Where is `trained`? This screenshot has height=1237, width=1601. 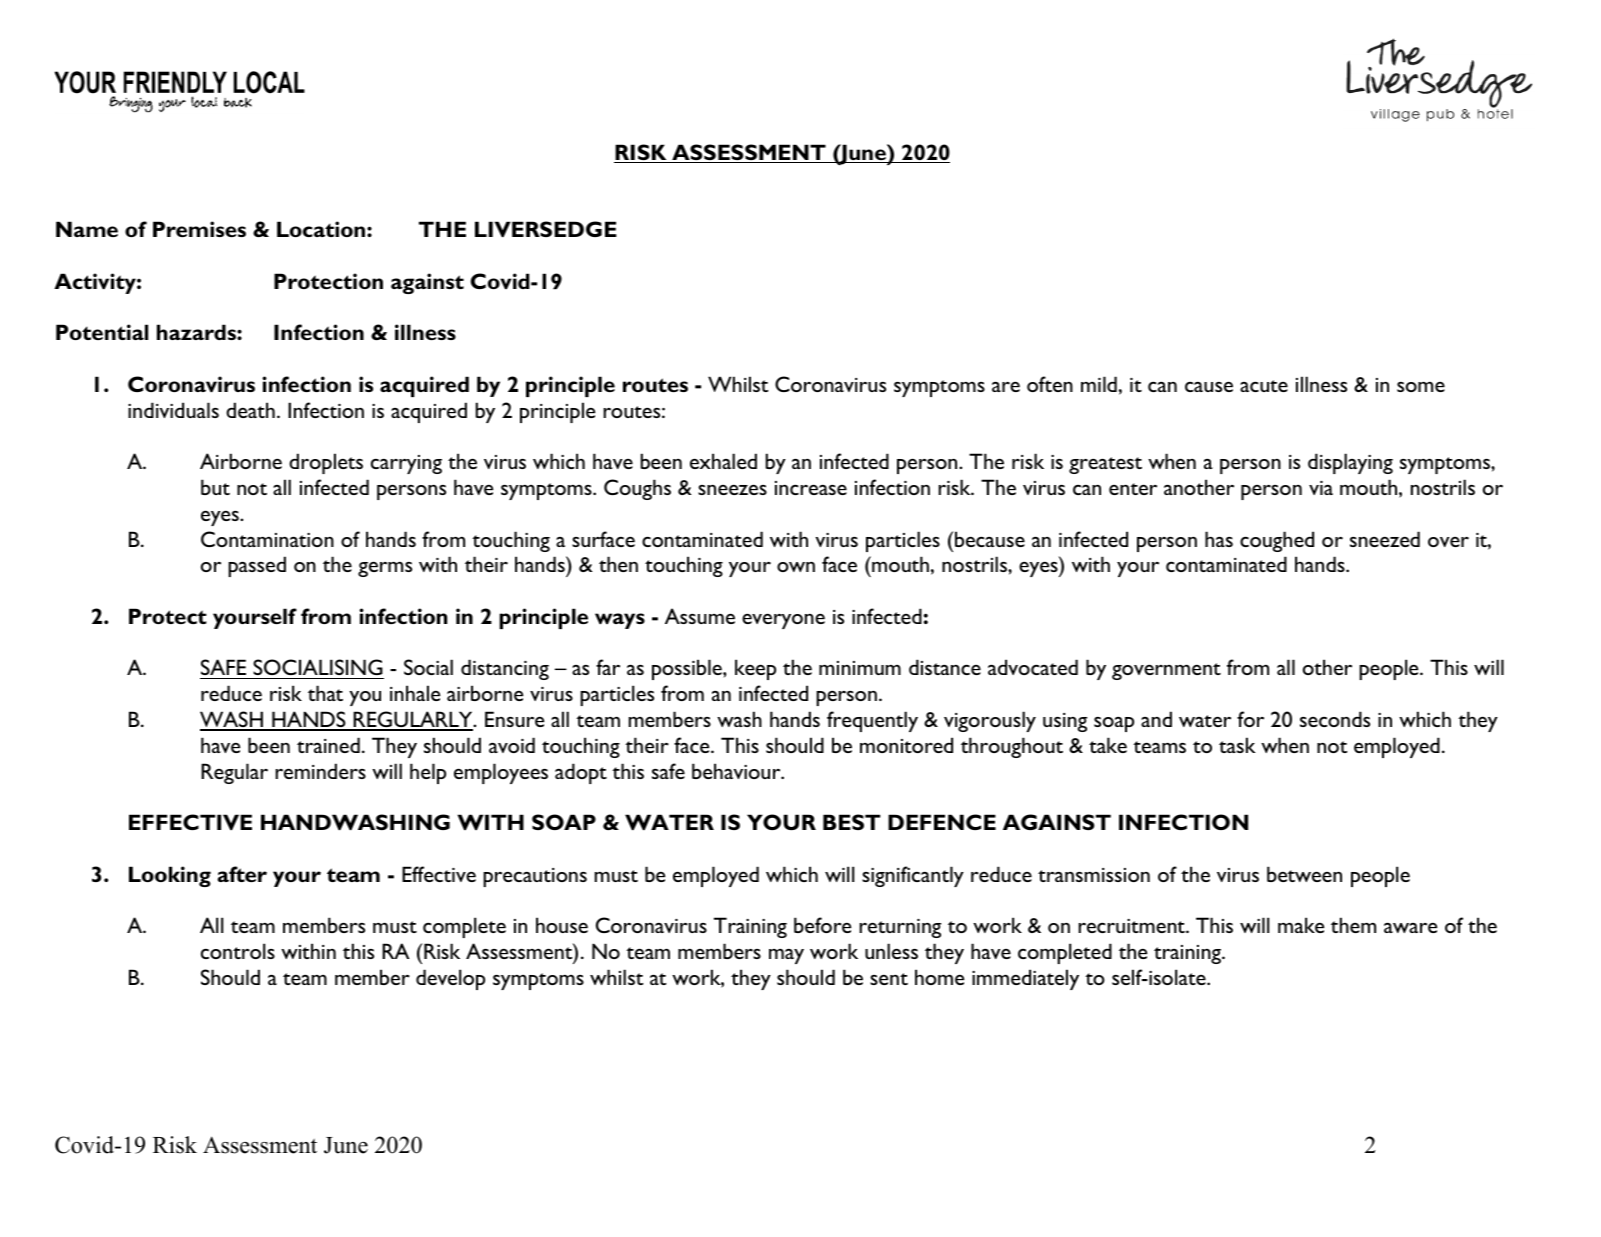
trained is located at coordinates (328, 745).
